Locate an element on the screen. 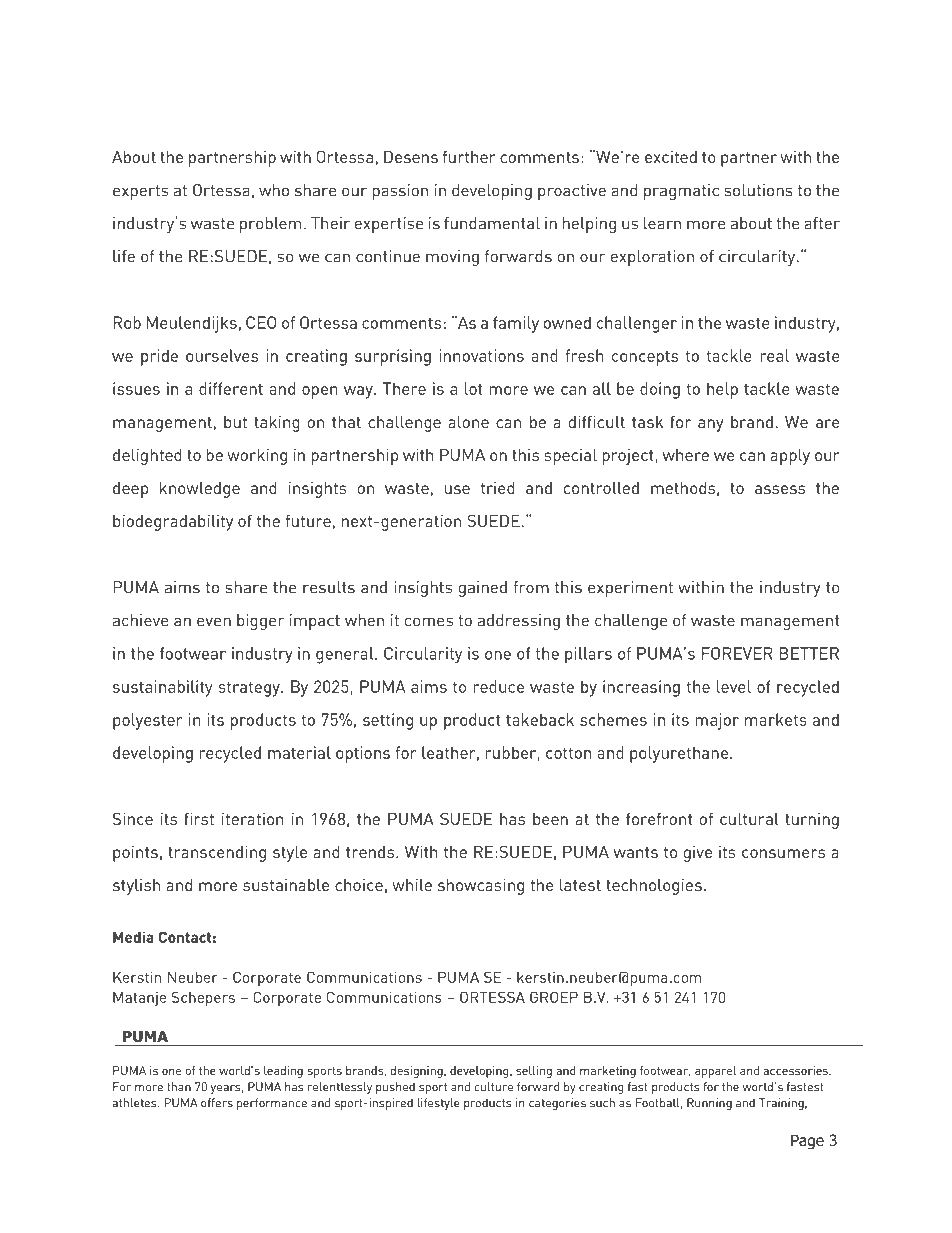 The height and width of the screenshot is (1233, 952). solutions is located at coordinates (759, 190).
